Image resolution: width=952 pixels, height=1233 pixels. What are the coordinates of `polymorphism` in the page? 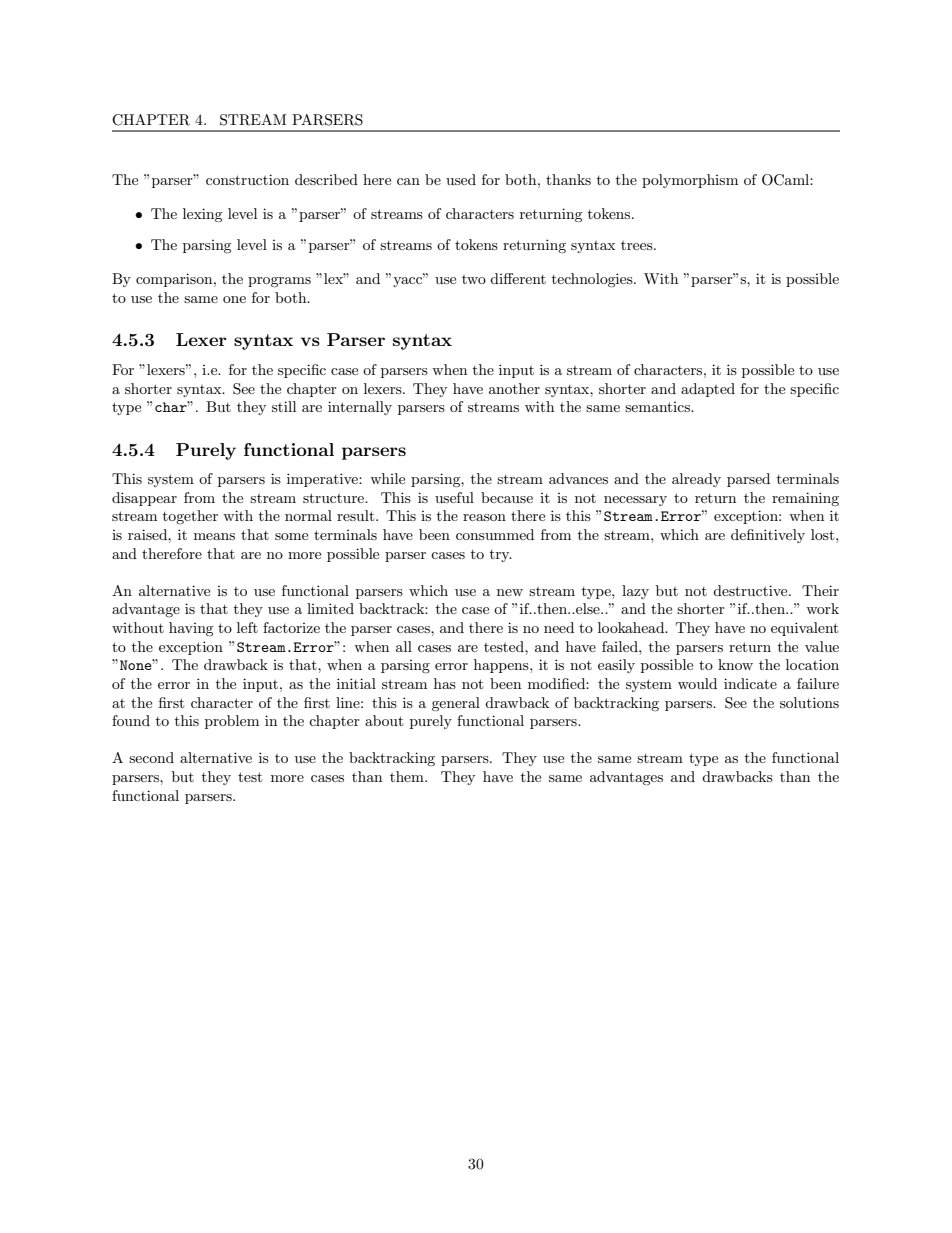 It's located at (690, 181).
